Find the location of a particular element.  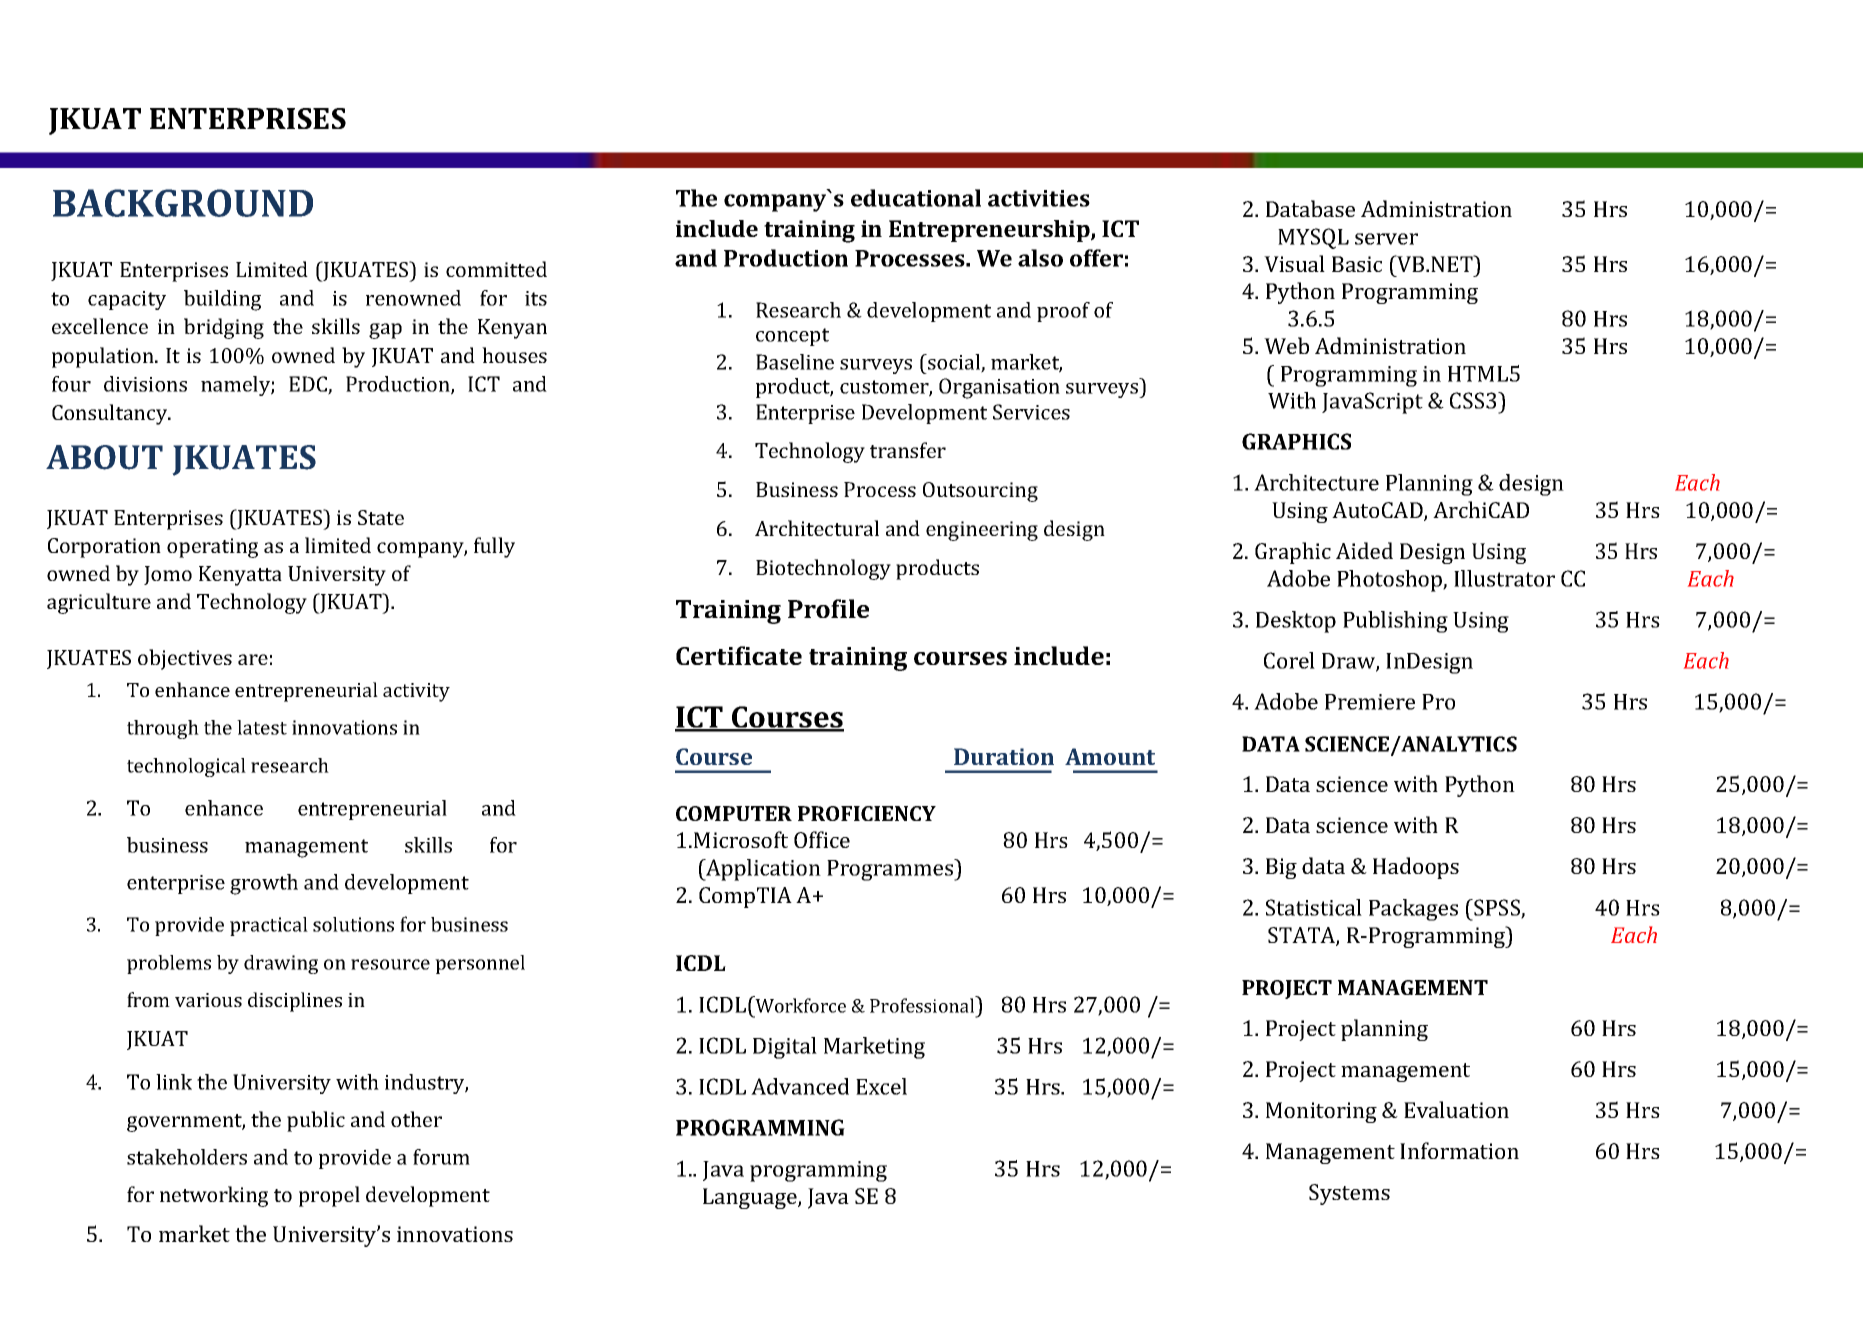

educational is located at coordinates (916, 198).
